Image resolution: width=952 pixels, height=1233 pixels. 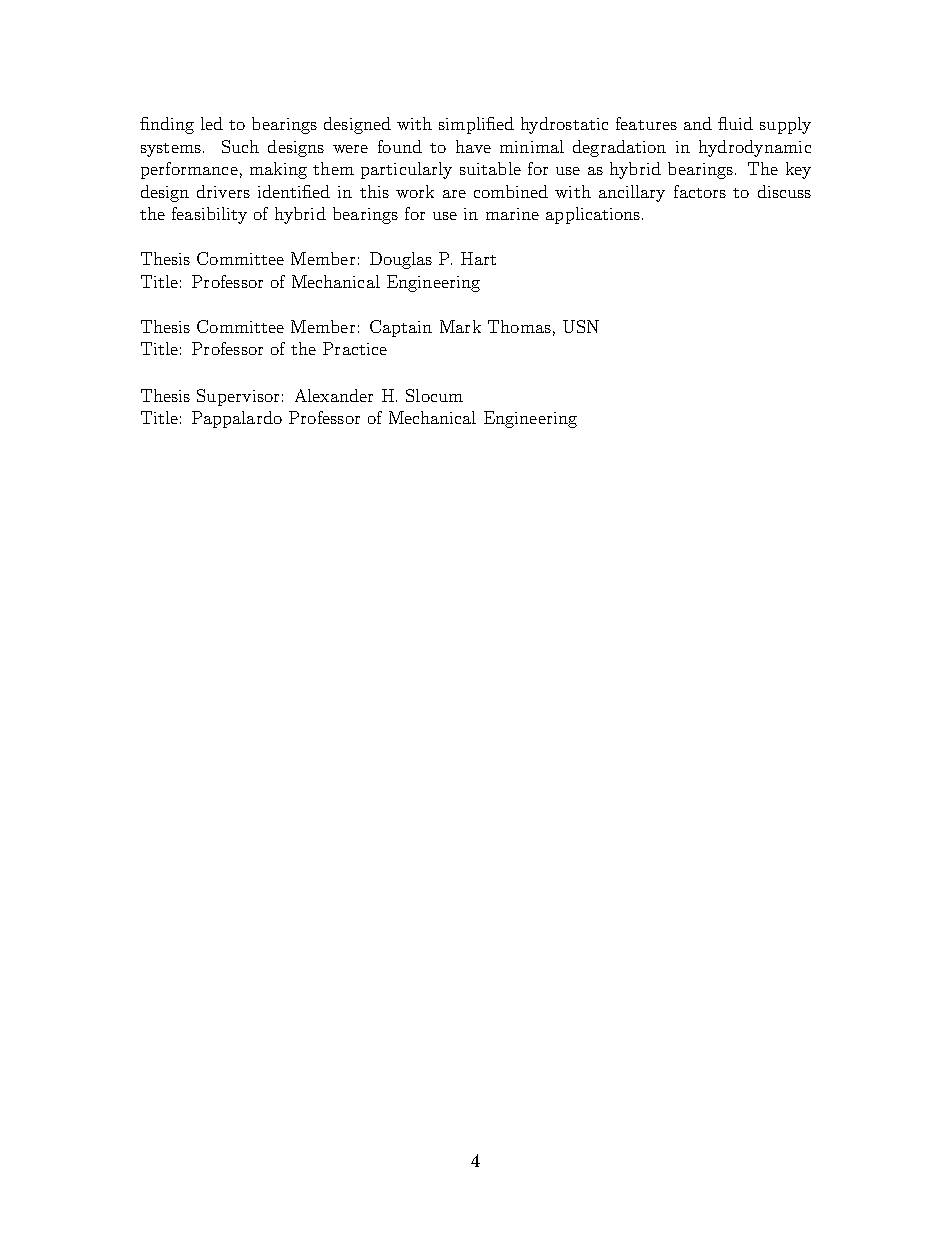 What do you see at coordinates (581, 326) in the screenshot?
I see `USN` at bounding box center [581, 326].
